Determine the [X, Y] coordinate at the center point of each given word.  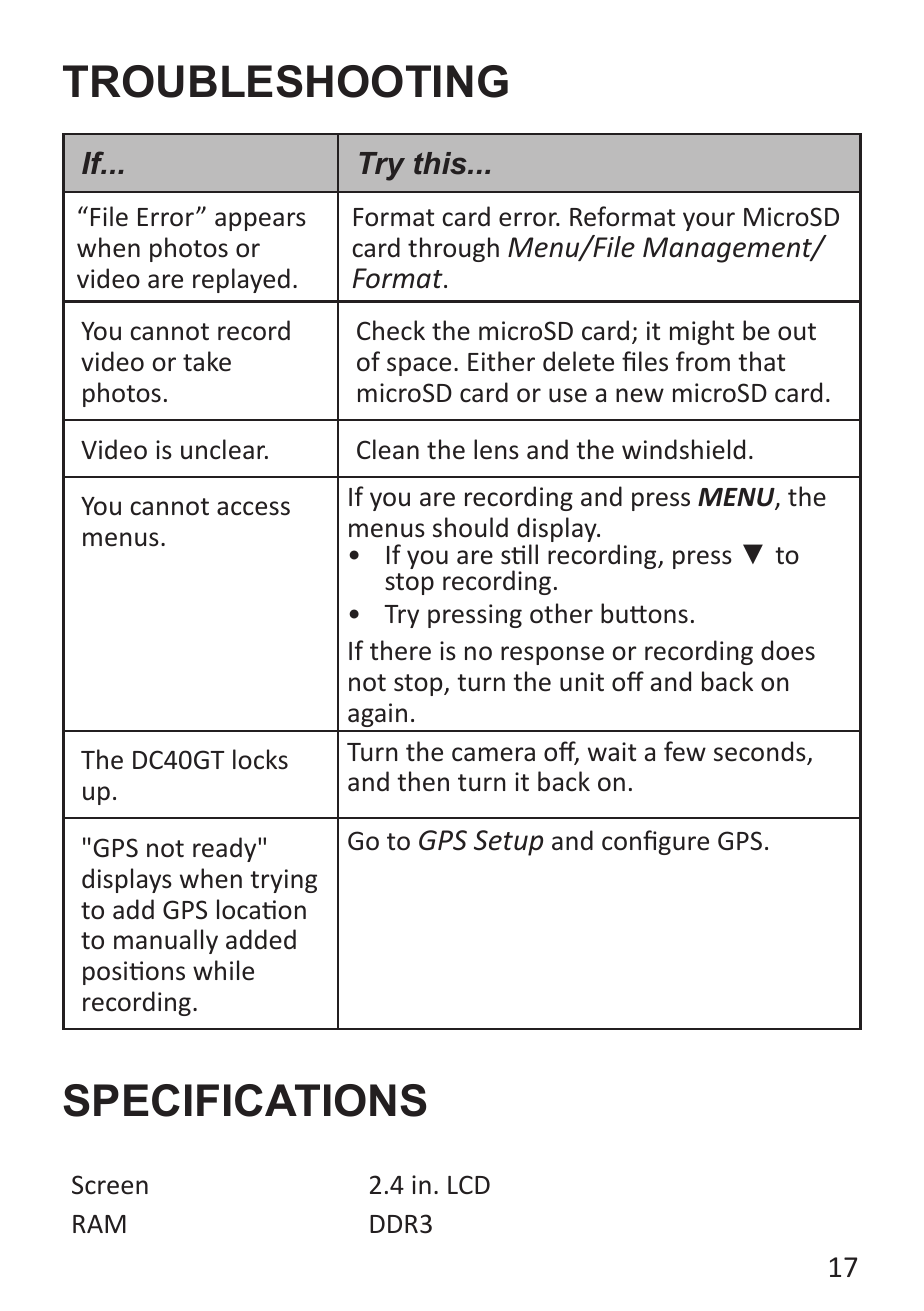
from [703, 361]
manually [166, 941]
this [441, 163]
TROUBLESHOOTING [285, 81]
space [419, 366]
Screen [110, 1185]
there [400, 650]
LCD [469, 1184]
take [207, 361]
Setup [508, 843]
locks [260, 759]
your [709, 221]
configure [655, 842]
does [788, 650]
